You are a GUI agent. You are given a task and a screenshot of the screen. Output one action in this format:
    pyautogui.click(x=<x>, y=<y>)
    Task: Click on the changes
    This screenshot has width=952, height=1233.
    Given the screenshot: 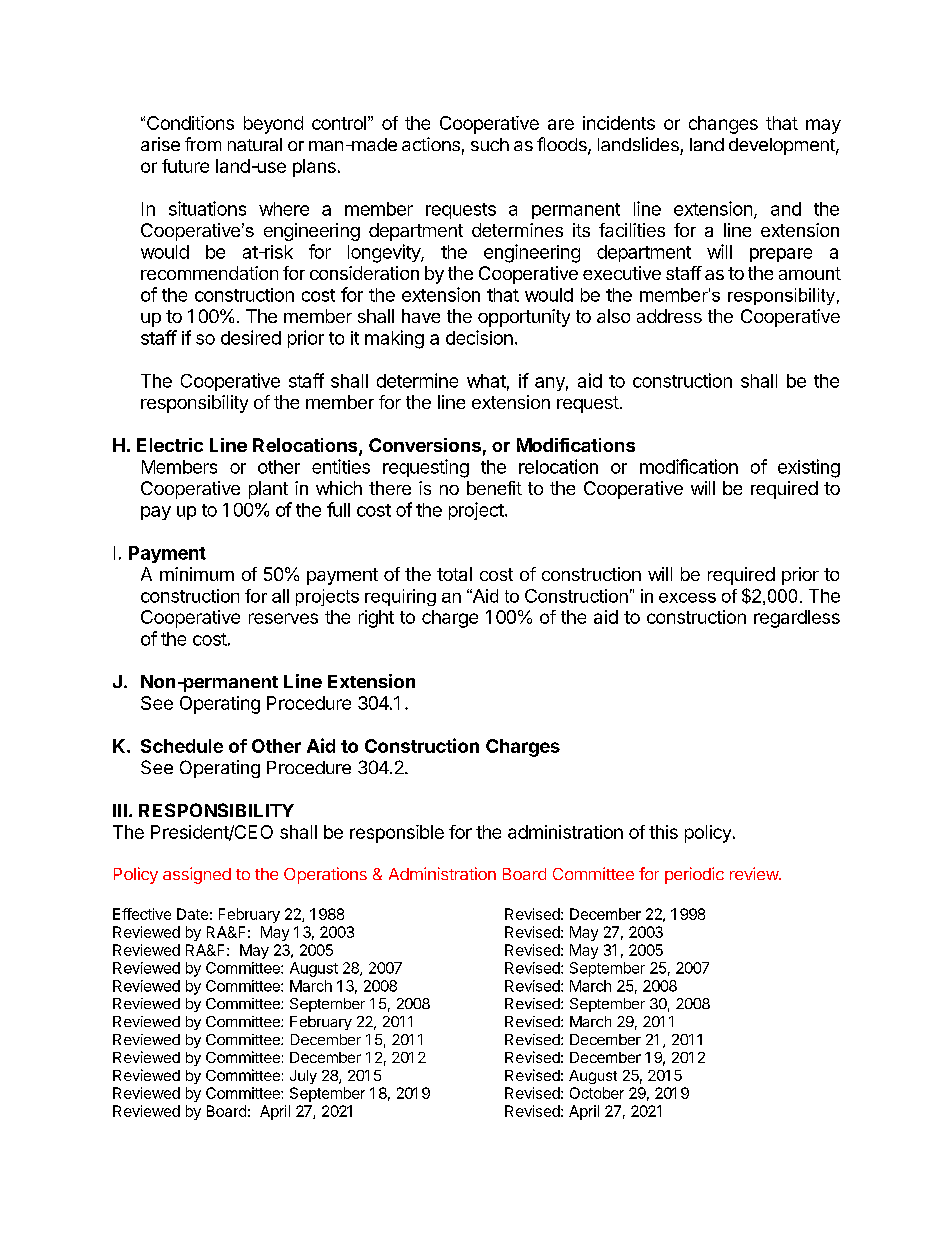 What is the action you would take?
    pyautogui.click(x=723, y=125)
